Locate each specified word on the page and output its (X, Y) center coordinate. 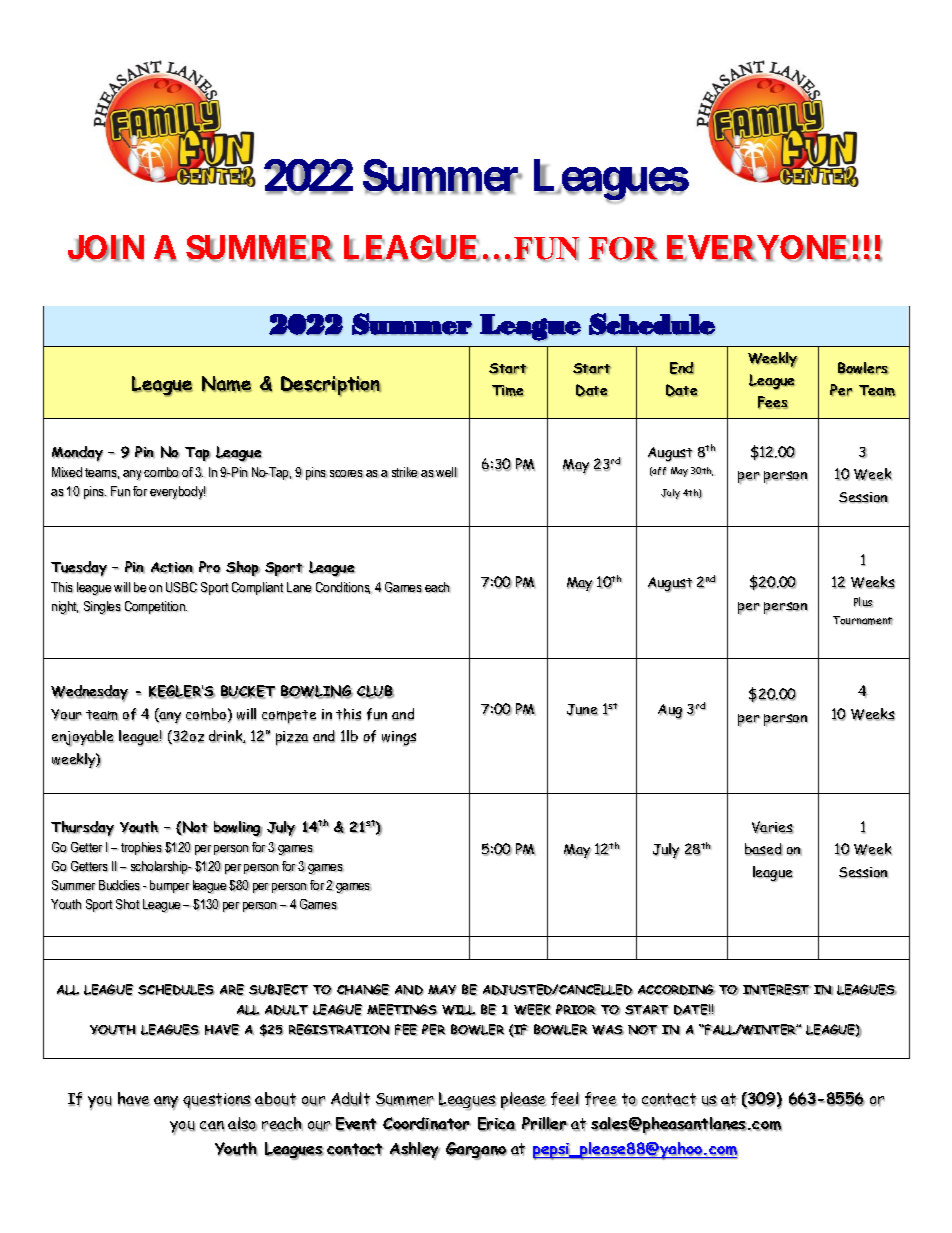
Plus (863, 602)
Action (172, 568)
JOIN (106, 248)
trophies (142, 848)
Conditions (344, 588)
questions (217, 1101)
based (764, 849)
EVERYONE (759, 248)
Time (508, 391)
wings (399, 739)
